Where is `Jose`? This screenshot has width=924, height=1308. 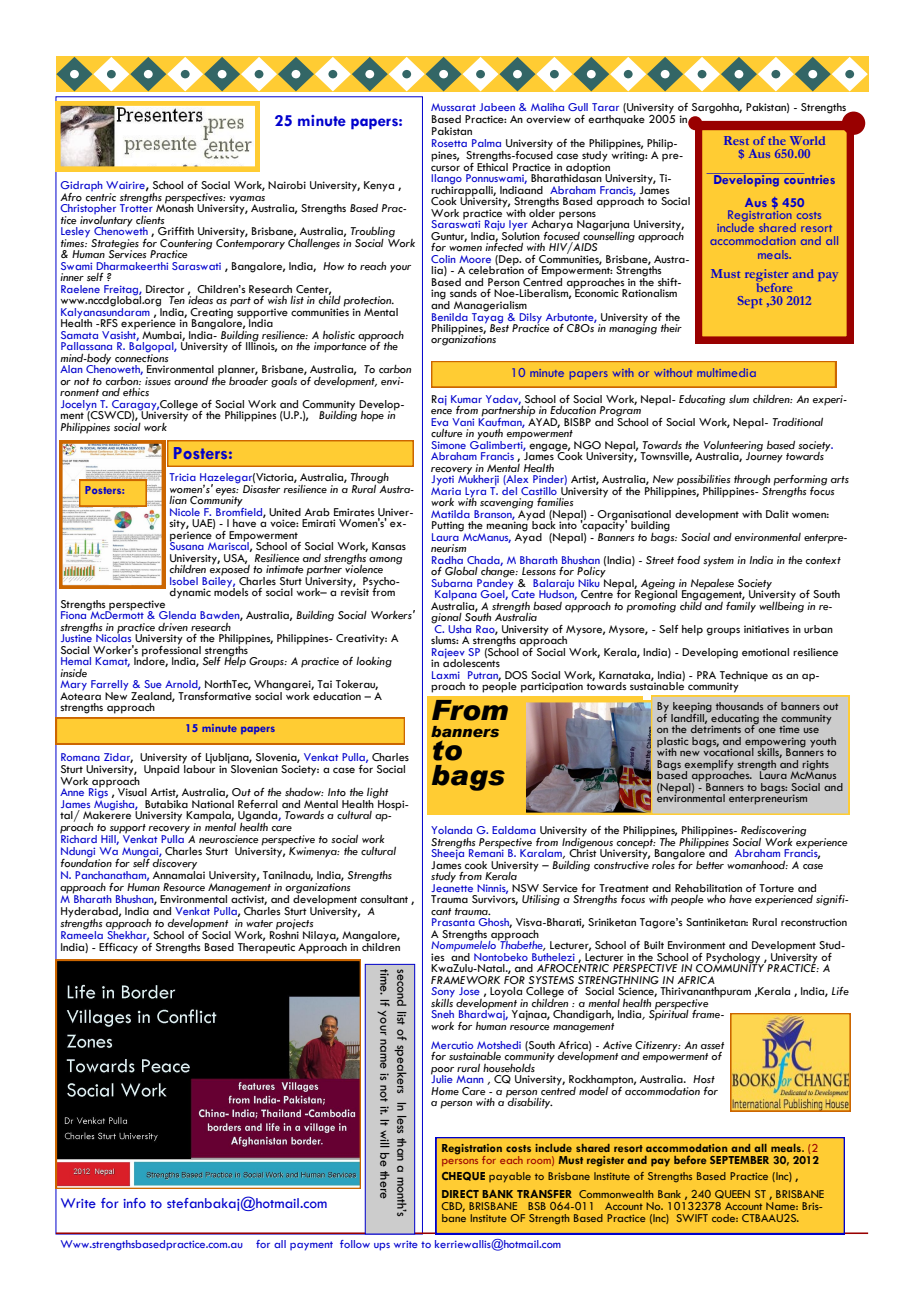
Jose is located at coordinates (469, 991).
